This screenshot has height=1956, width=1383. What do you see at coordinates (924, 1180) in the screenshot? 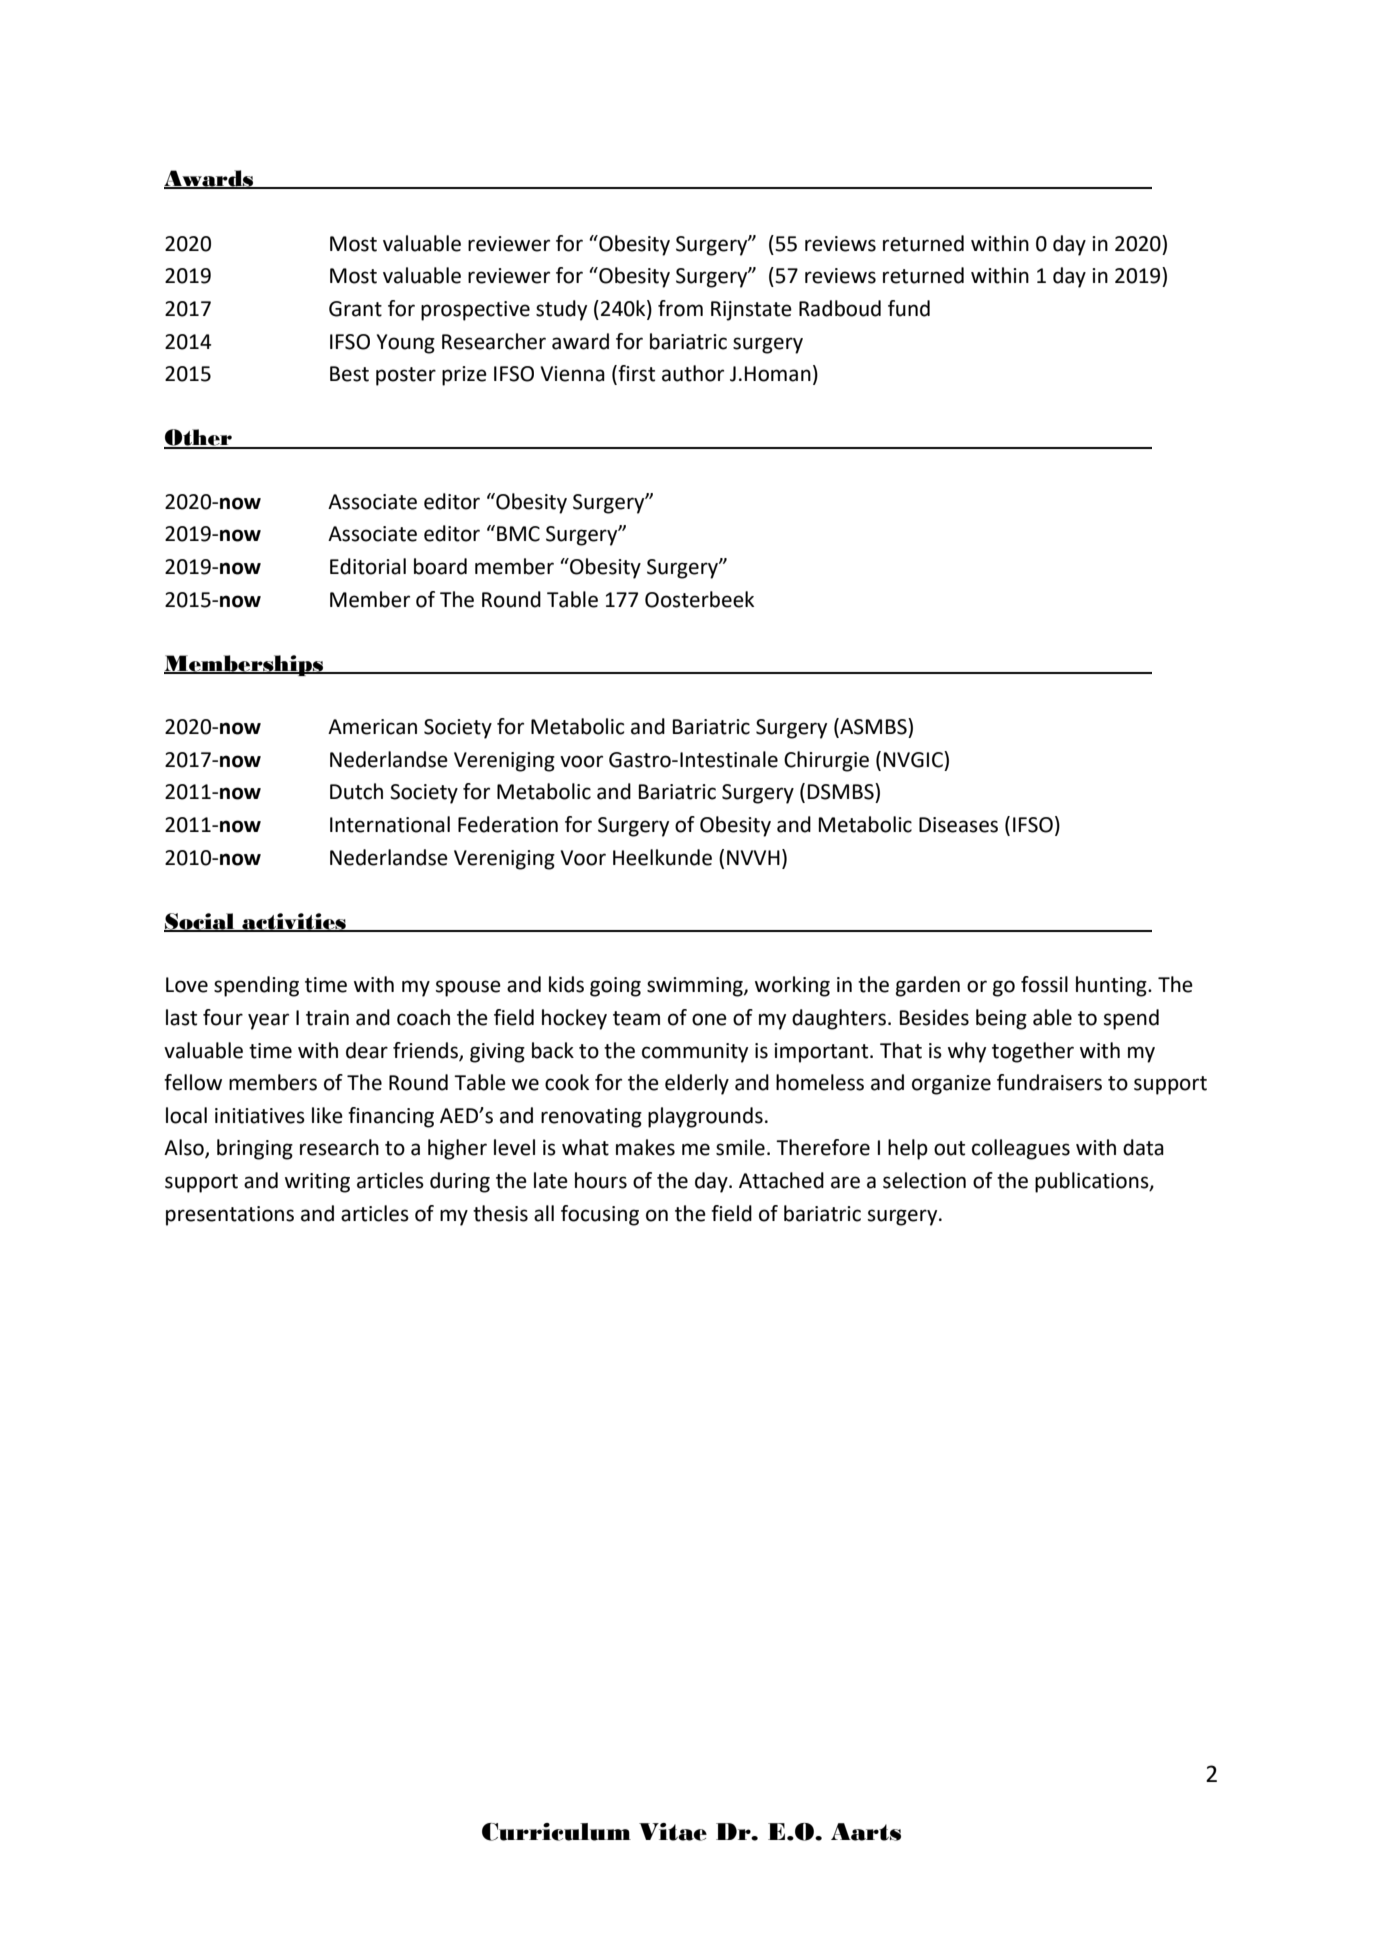
I see `selection` at bounding box center [924, 1180].
